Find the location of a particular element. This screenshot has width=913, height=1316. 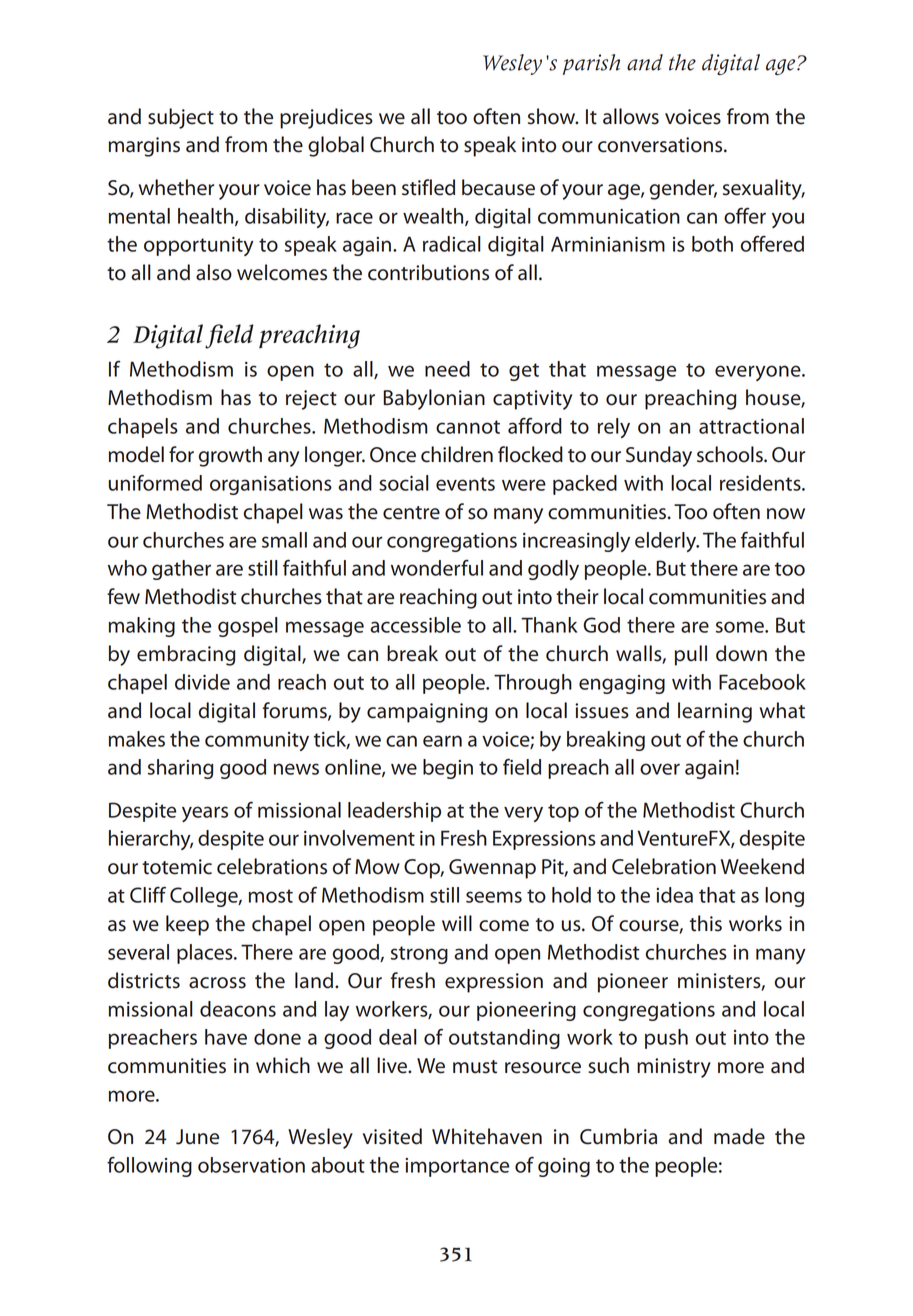

also is located at coordinates (214, 272).
